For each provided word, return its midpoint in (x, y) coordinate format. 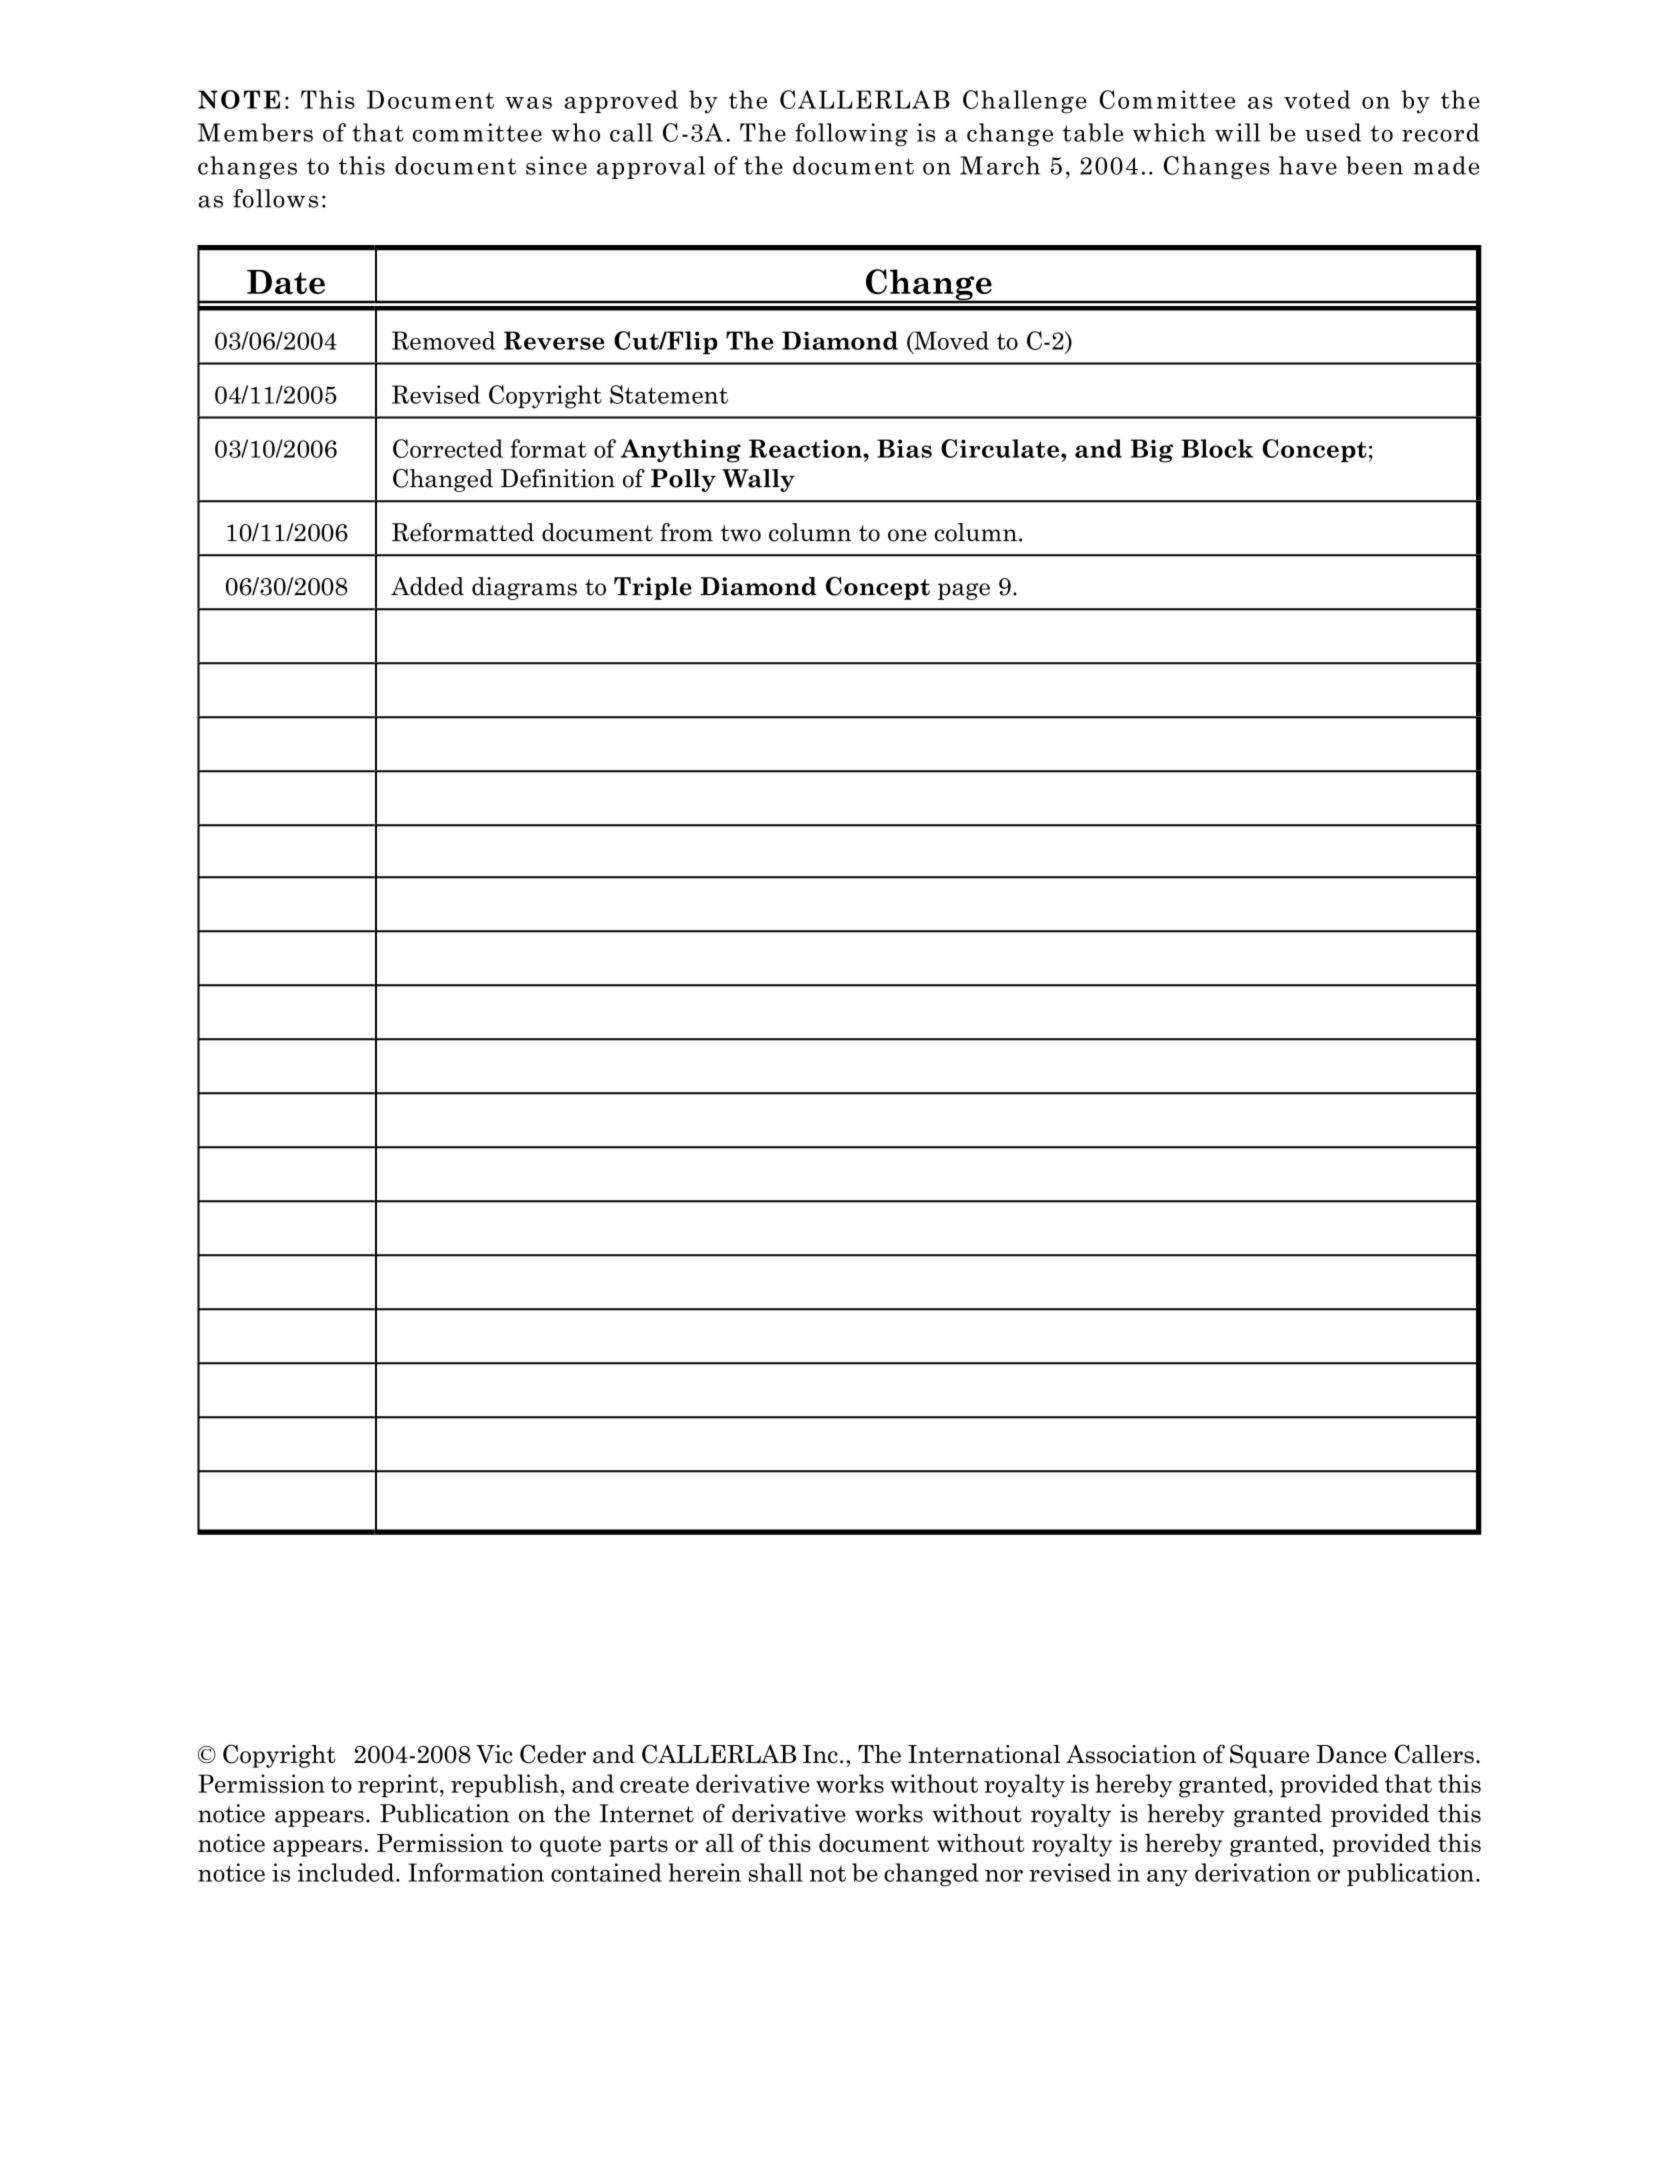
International (984, 1754)
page (964, 591)
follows (275, 198)
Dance (1351, 1754)
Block (1217, 448)
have (1308, 165)
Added (427, 586)
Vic (494, 1754)
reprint (398, 1786)
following (851, 135)
